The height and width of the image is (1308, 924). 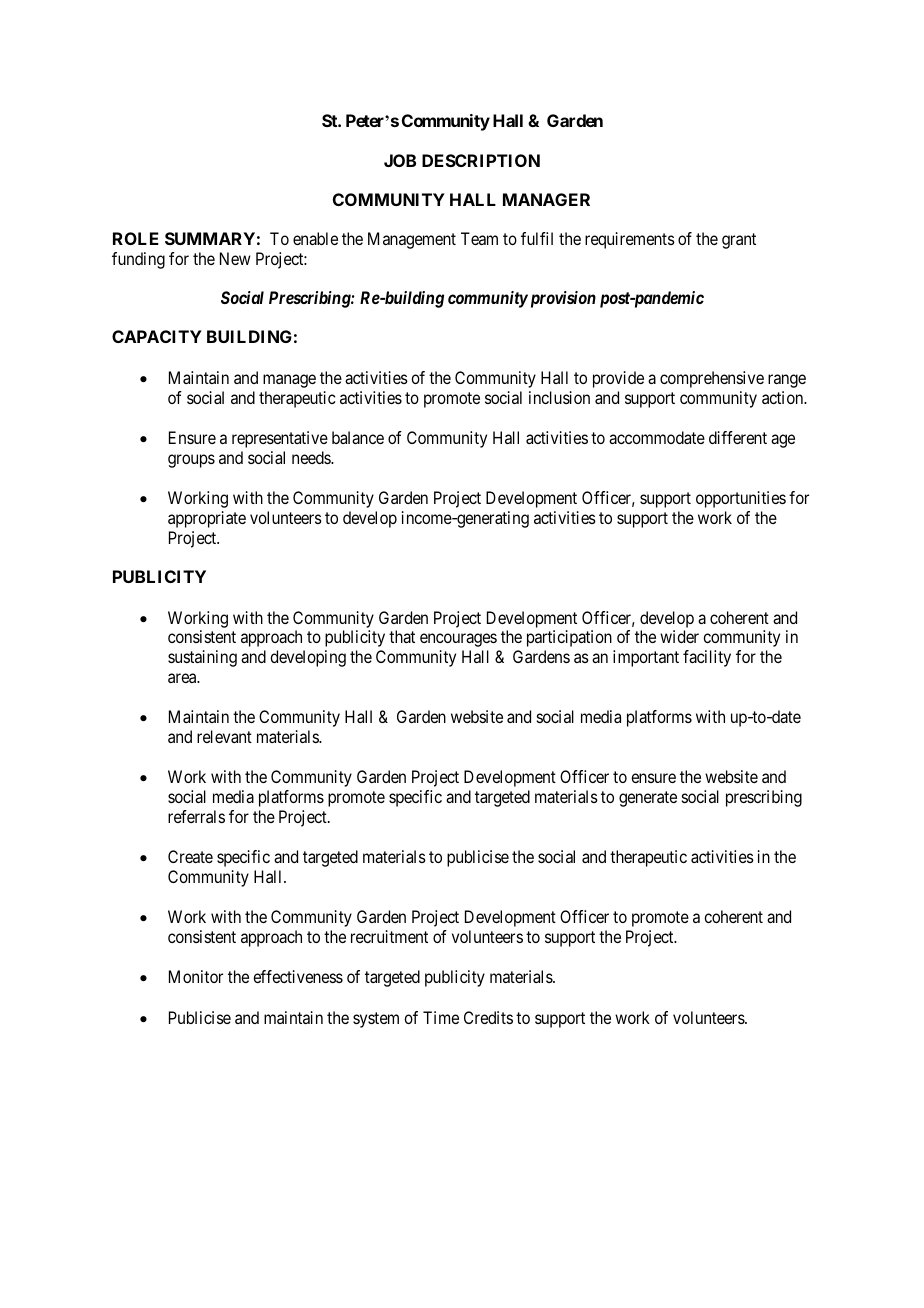 What do you see at coordinates (481, 160) in the image?
I see `DESCRIPTION` at bounding box center [481, 160].
